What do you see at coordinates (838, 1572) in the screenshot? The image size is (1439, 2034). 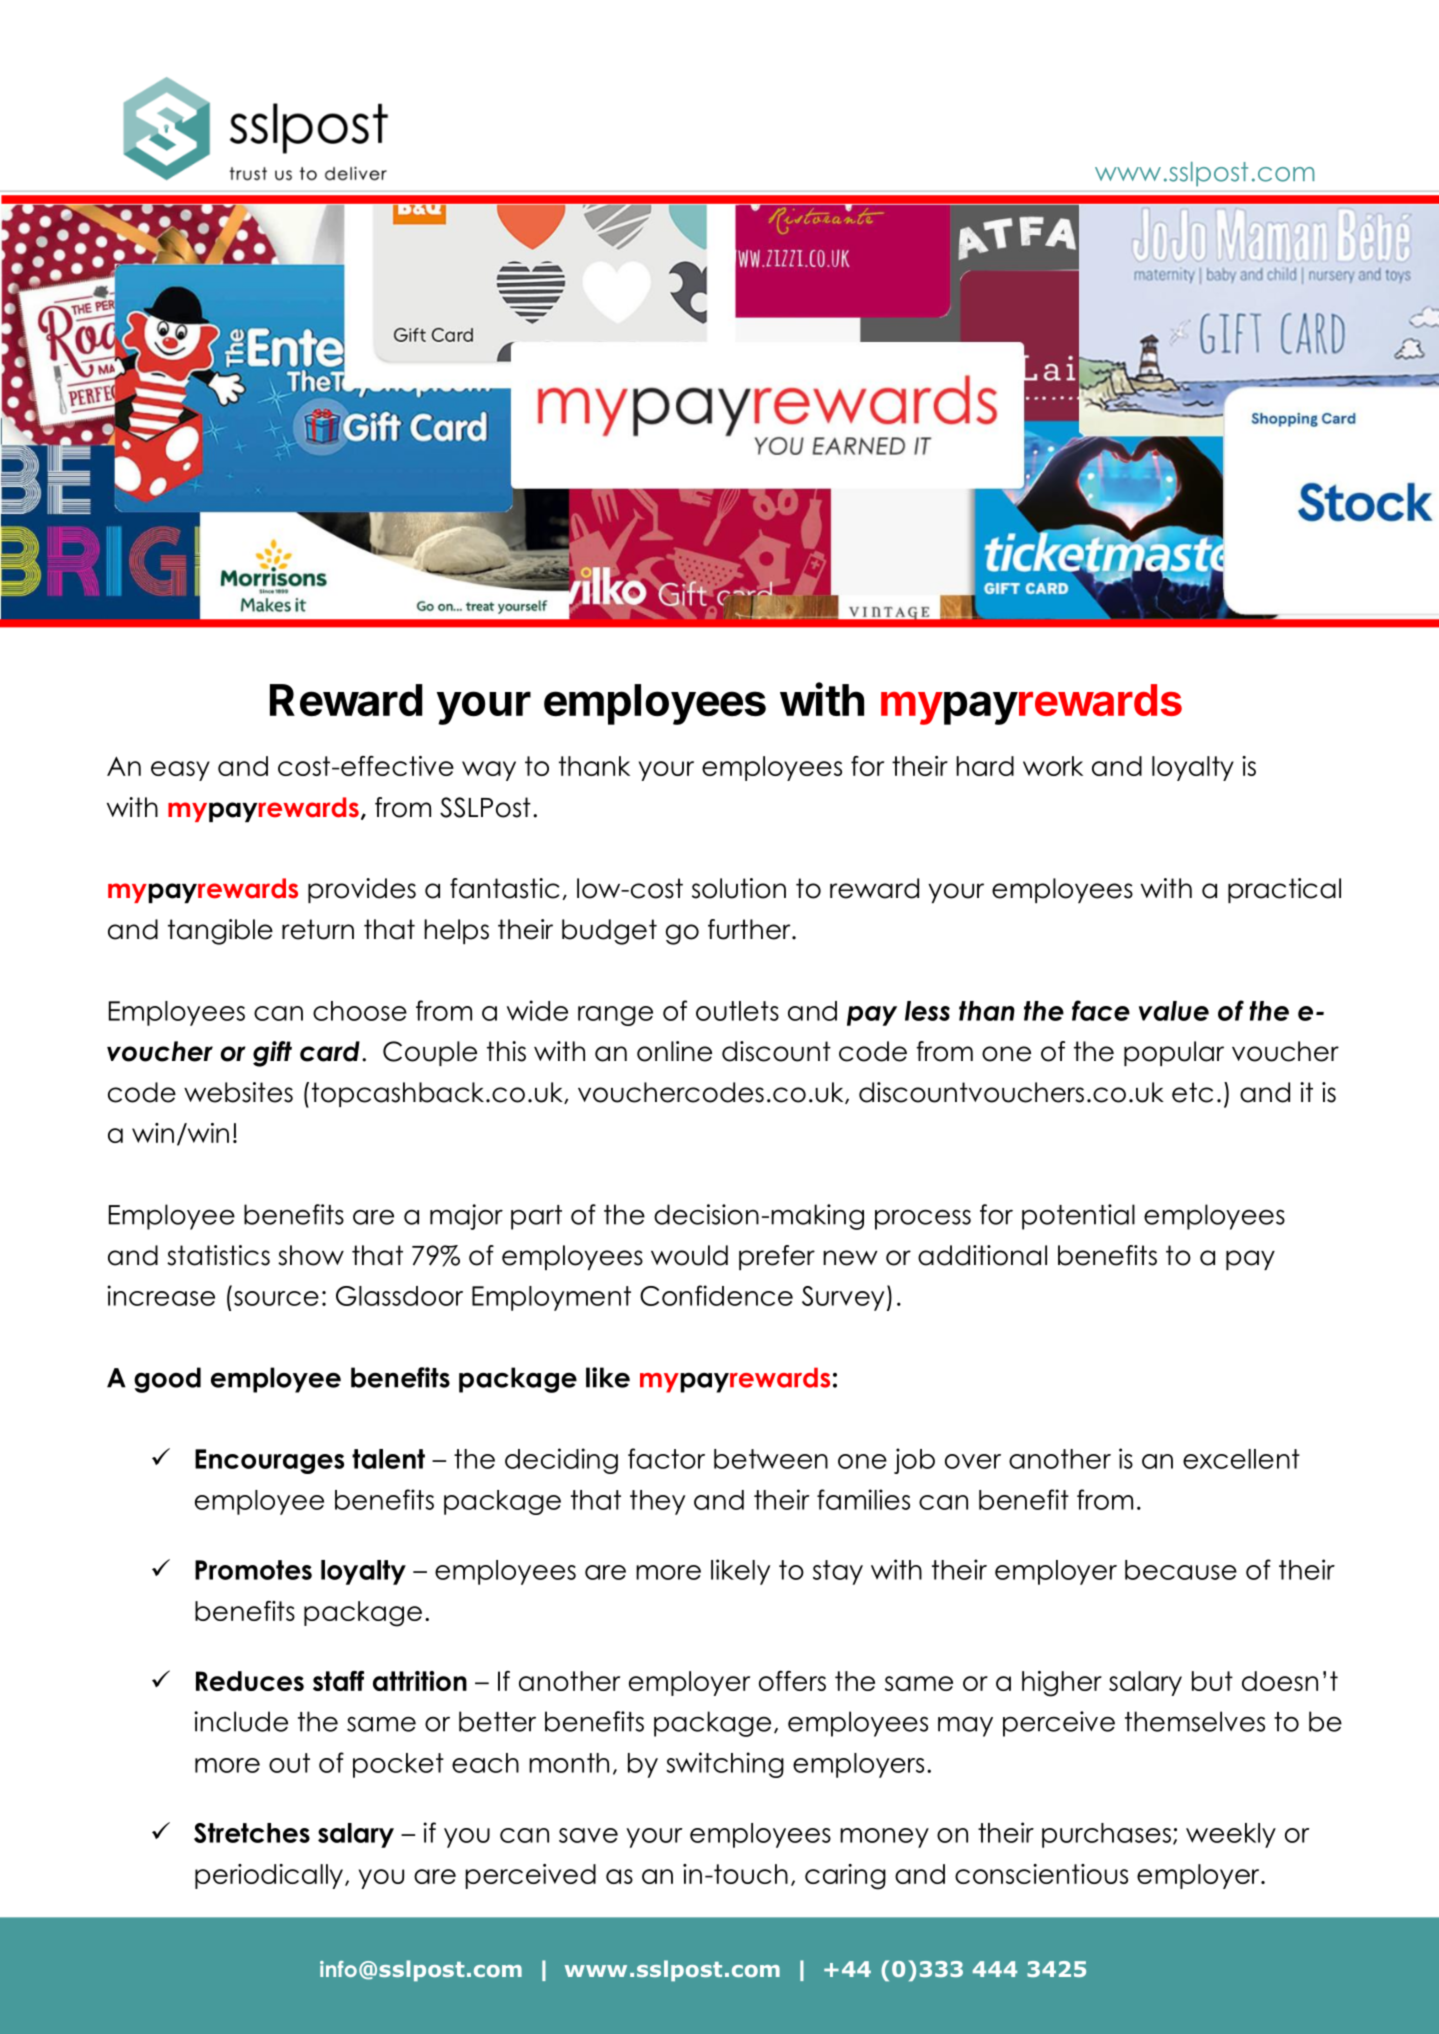 I see `stay` at bounding box center [838, 1572].
